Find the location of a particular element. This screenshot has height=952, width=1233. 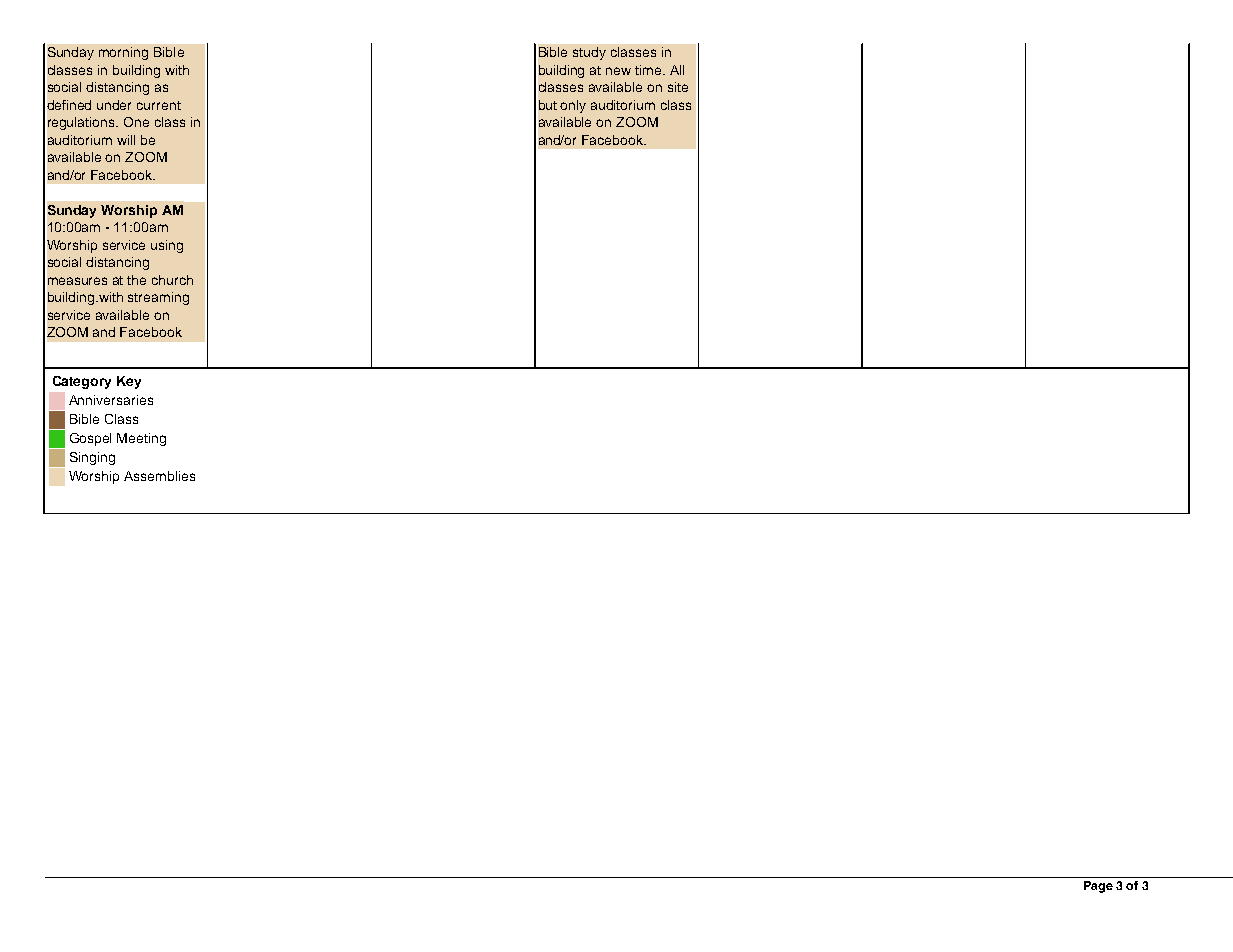

site is located at coordinates (678, 87).
